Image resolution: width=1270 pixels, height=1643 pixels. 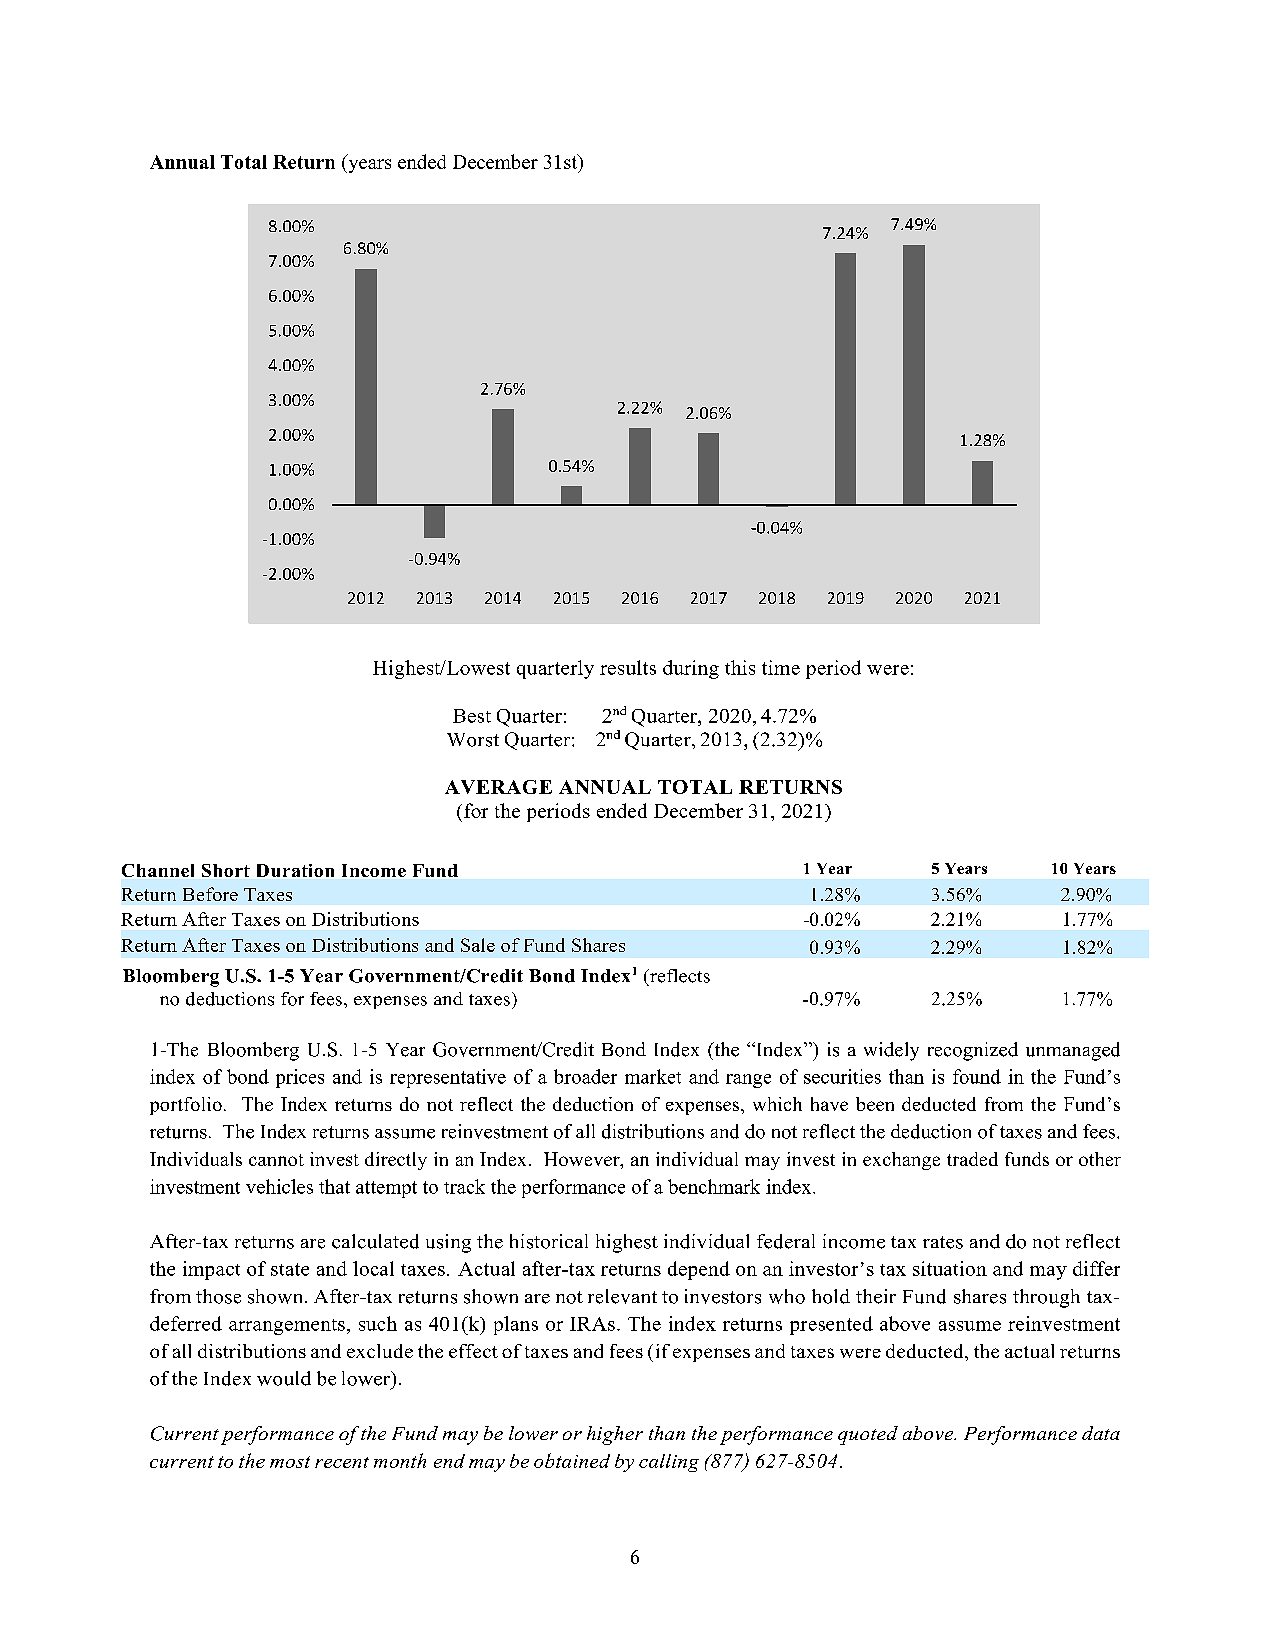 What do you see at coordinates (472, 716) in the screenshot?
I see `Best` at bounding box center [472, 716].
